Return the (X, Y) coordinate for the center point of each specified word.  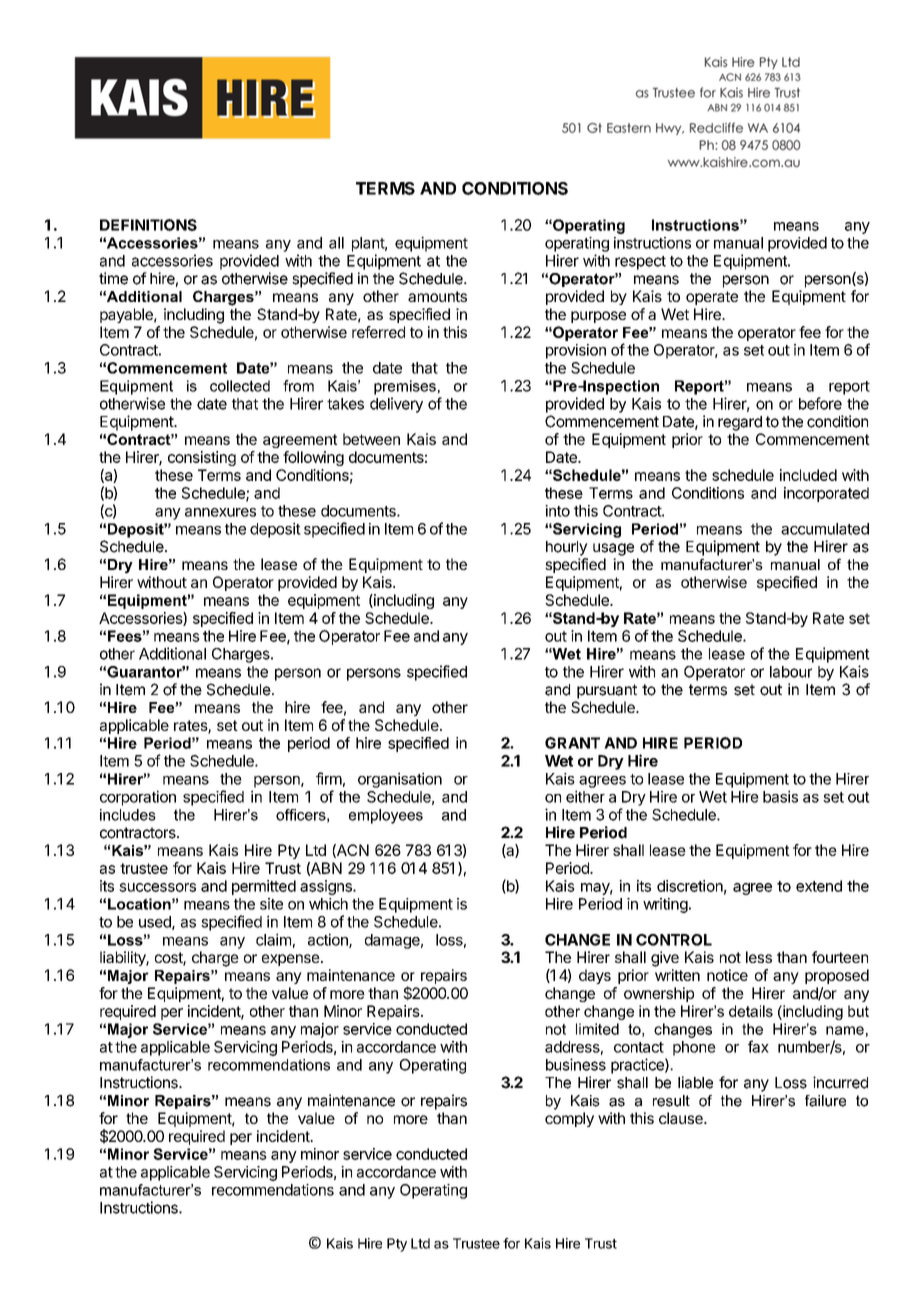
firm (329, 778)
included (808, 475)
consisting (202, 458)
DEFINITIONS (148, 225)
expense (291, 960)
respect (640, 263)
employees (386, 816)
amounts (437, 296)
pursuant (607, 691)
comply (569, 1119)
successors (157, 887)
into (557, 511)
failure (825, 1101)
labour (791, 672)
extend (819, 886)
